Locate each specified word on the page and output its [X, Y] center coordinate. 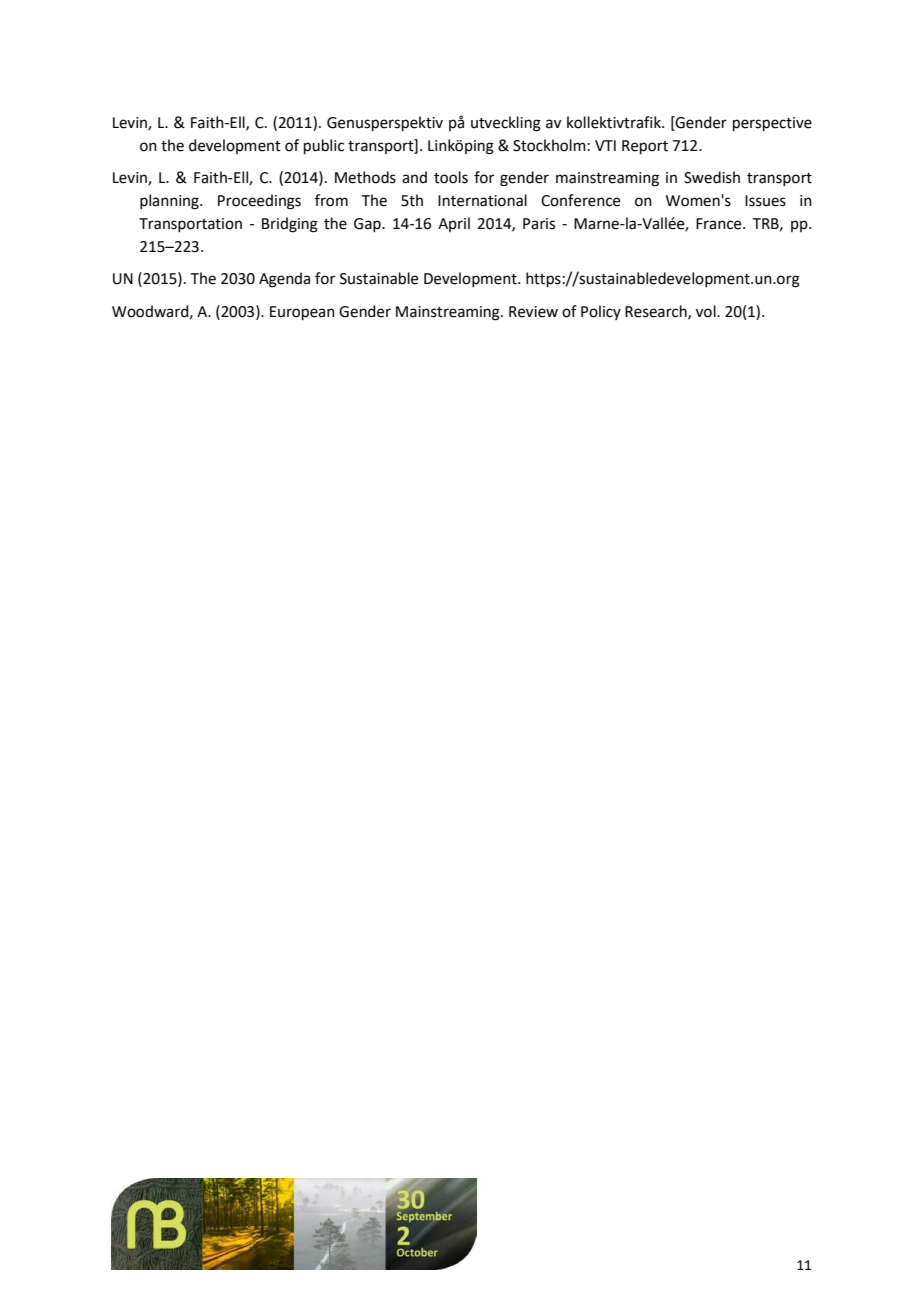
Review [533, 312]
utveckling [506, 124]
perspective [772, 124]
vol [707, 311]
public [324, 146]
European [302, 313]
